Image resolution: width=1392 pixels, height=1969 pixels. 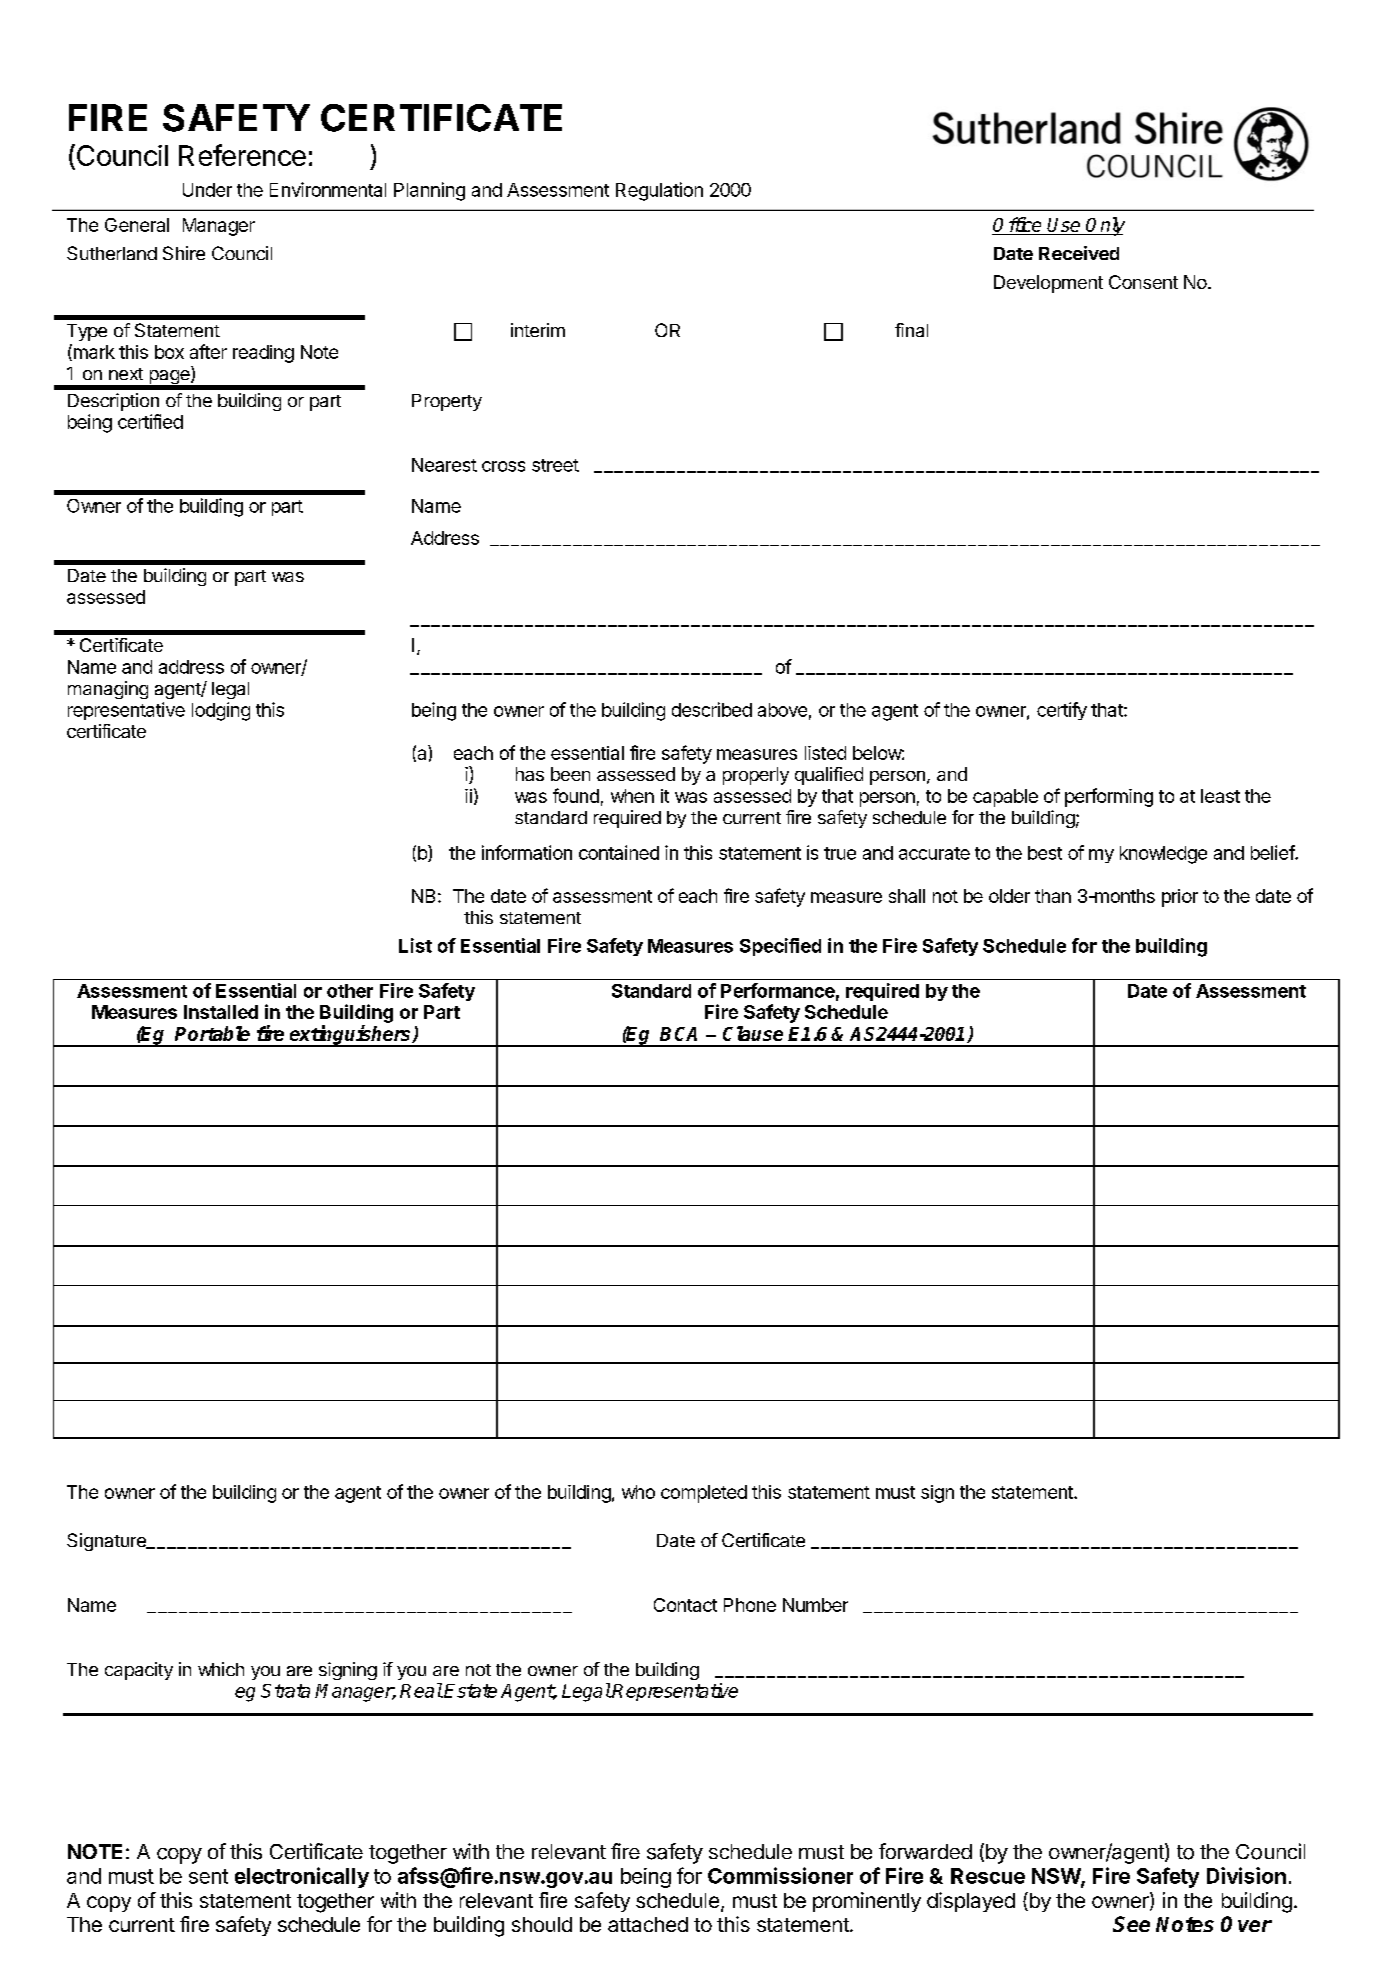 I want to click on lodging, so click(x=221, y=711).
